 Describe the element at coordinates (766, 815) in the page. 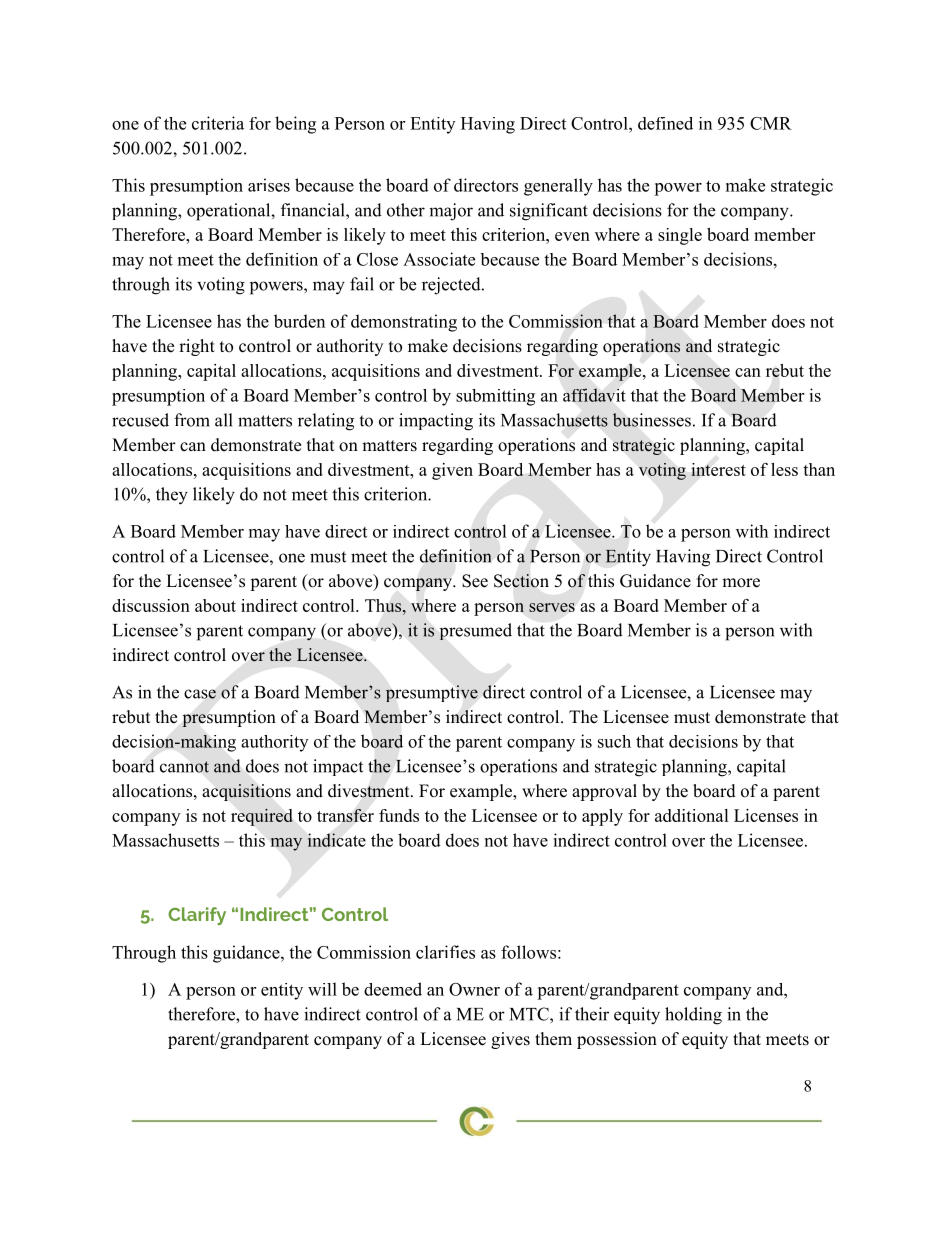

I see `Licenses` at that location.
